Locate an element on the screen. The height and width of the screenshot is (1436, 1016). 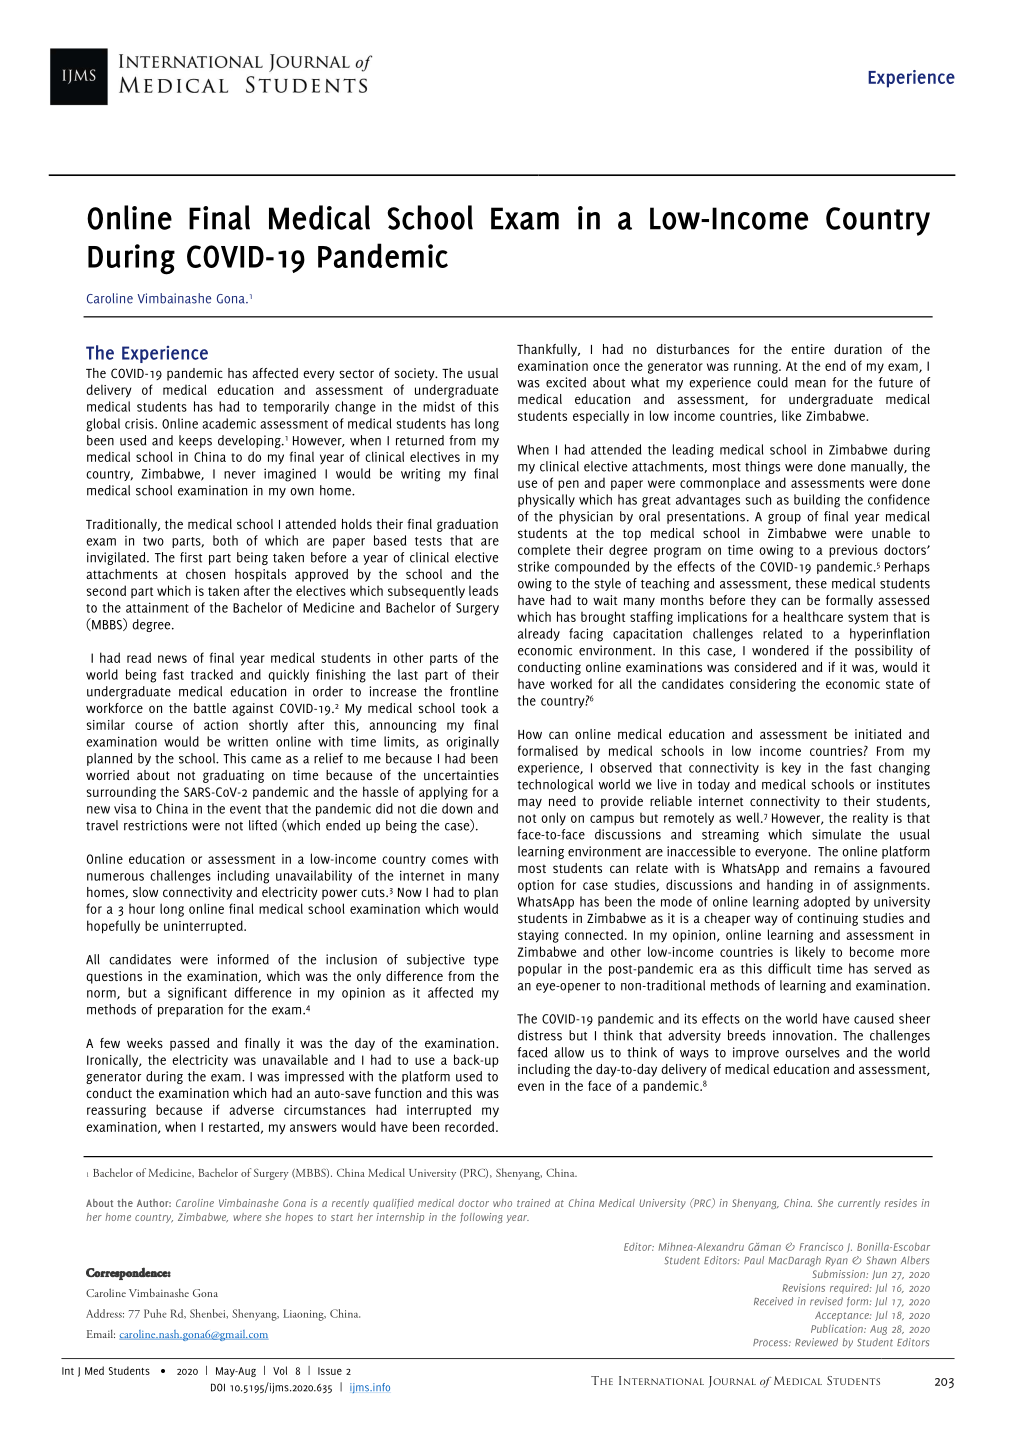
difficult is located at coordinates (789, 968).
